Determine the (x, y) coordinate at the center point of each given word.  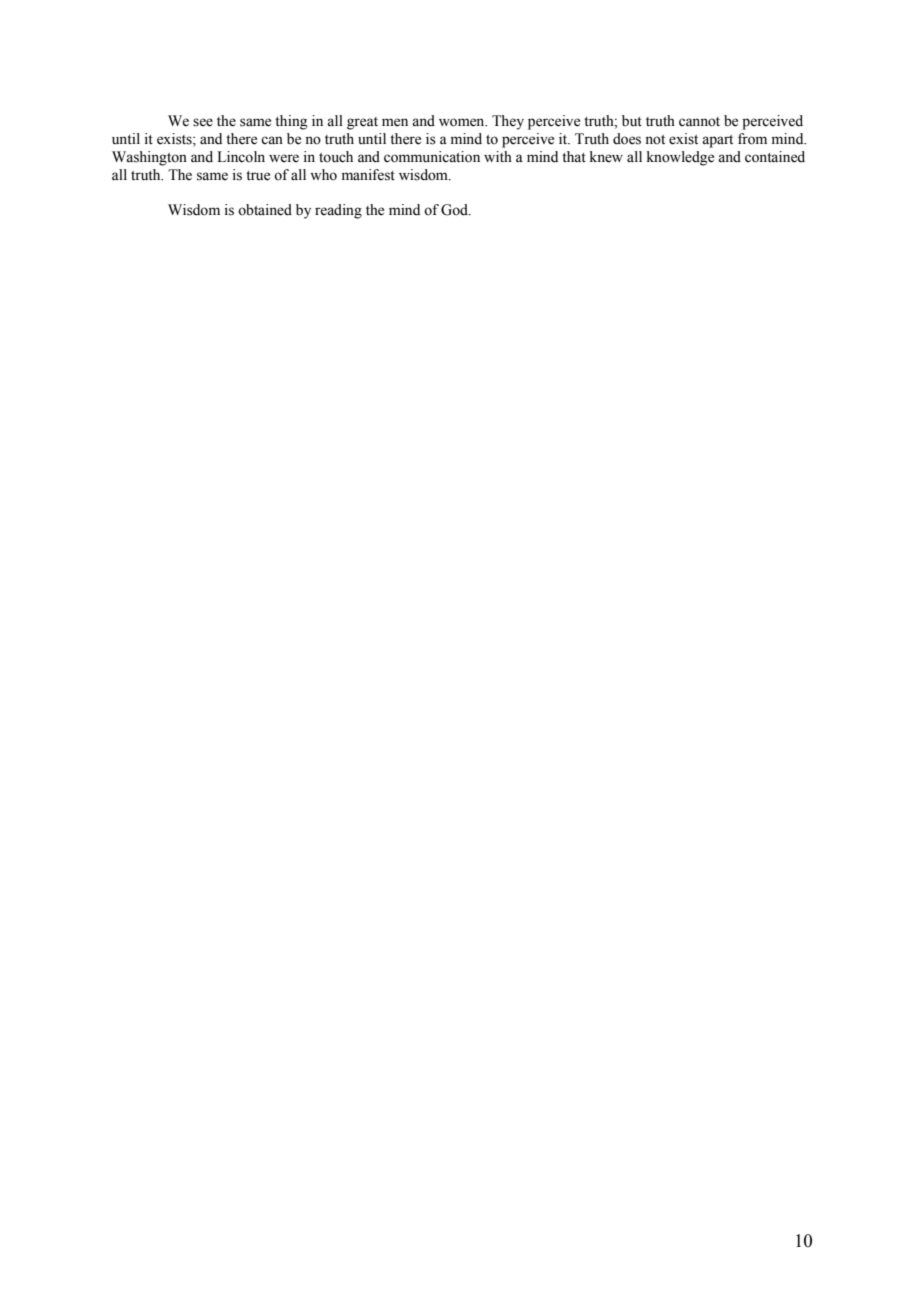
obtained (265, 210)
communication (432, 157)
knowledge (680, 158)
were (284, 158)
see (203, 122)
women (463, 122)
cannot (699, 122)
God (455, 210)
